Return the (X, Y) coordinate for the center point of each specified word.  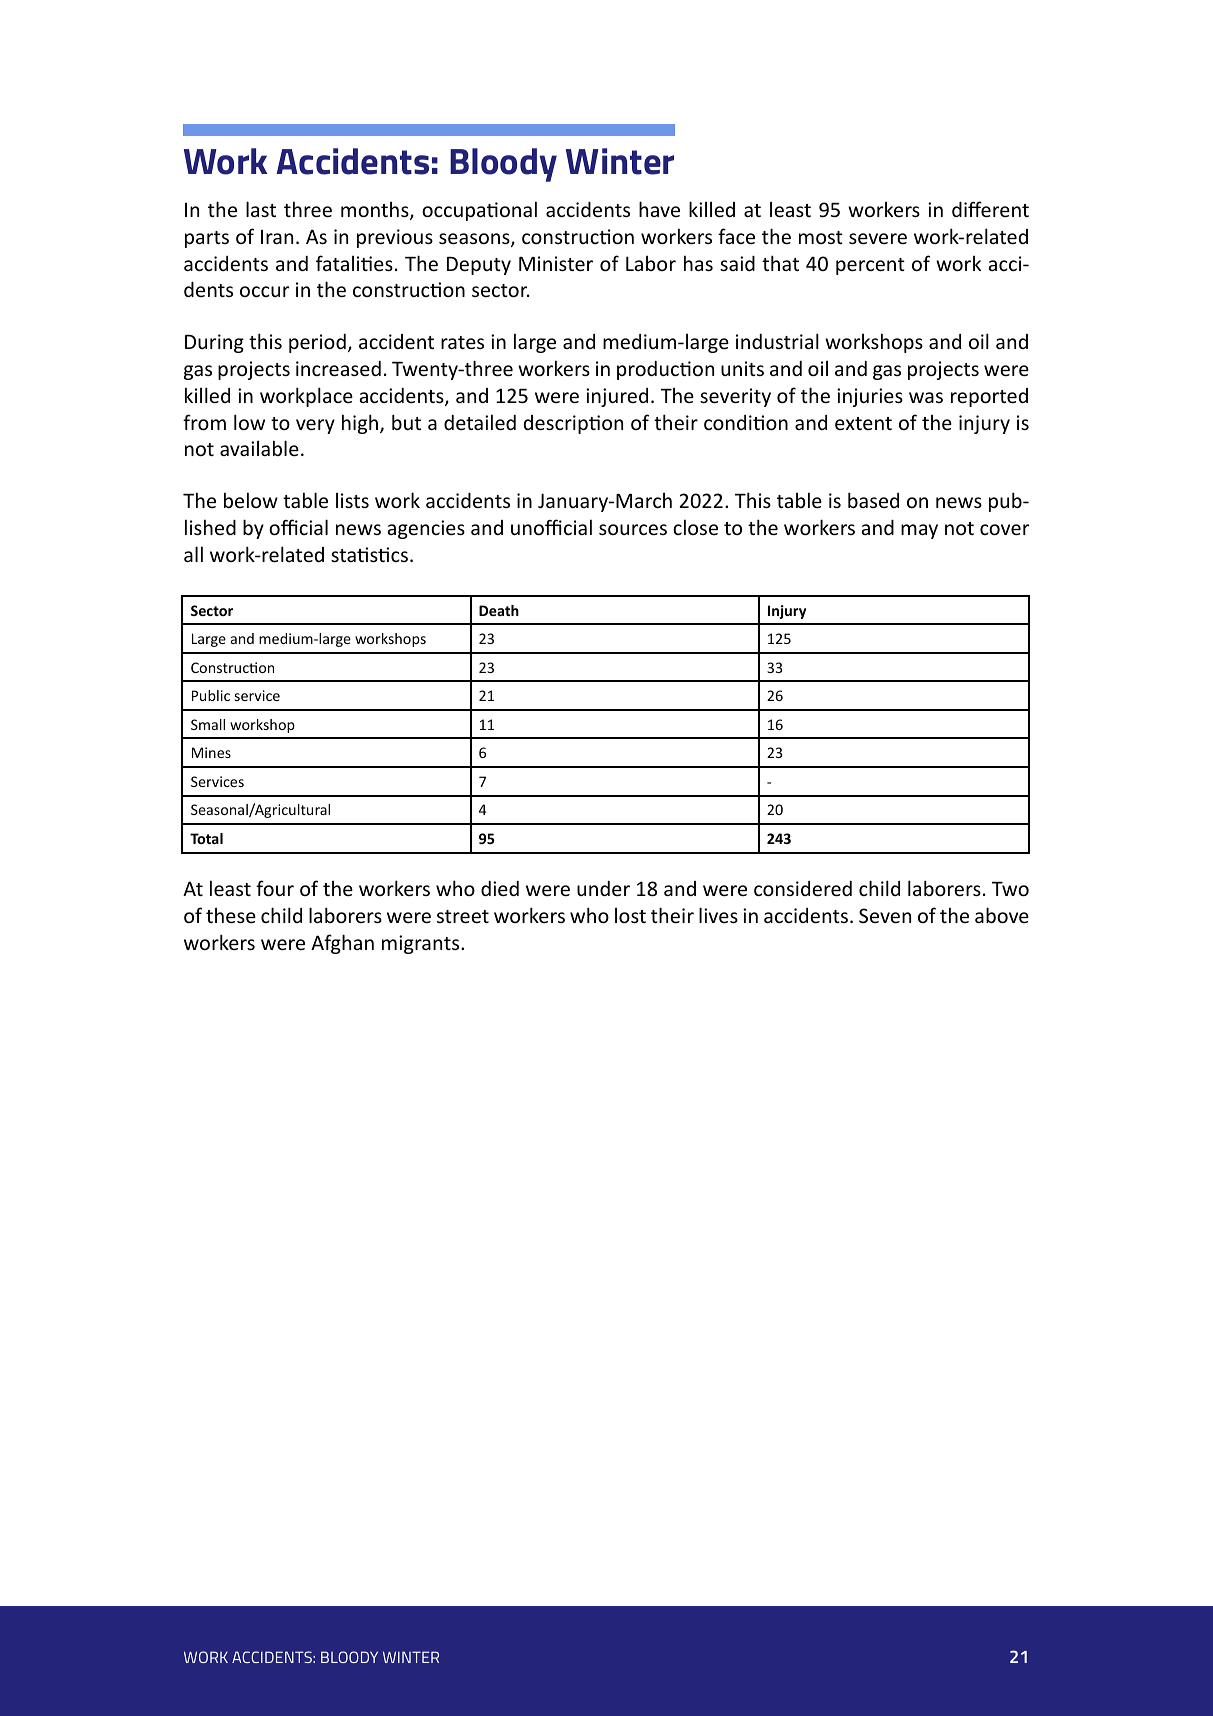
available (259, 448)
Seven (885, 915)
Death (499, 610)
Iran (277, 237)
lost (630, 915)
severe (878, 238)
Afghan (342, 944)
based (873, 500)
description (573, 424)
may (919, 531)
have (659, 209)
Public (211, 695)
